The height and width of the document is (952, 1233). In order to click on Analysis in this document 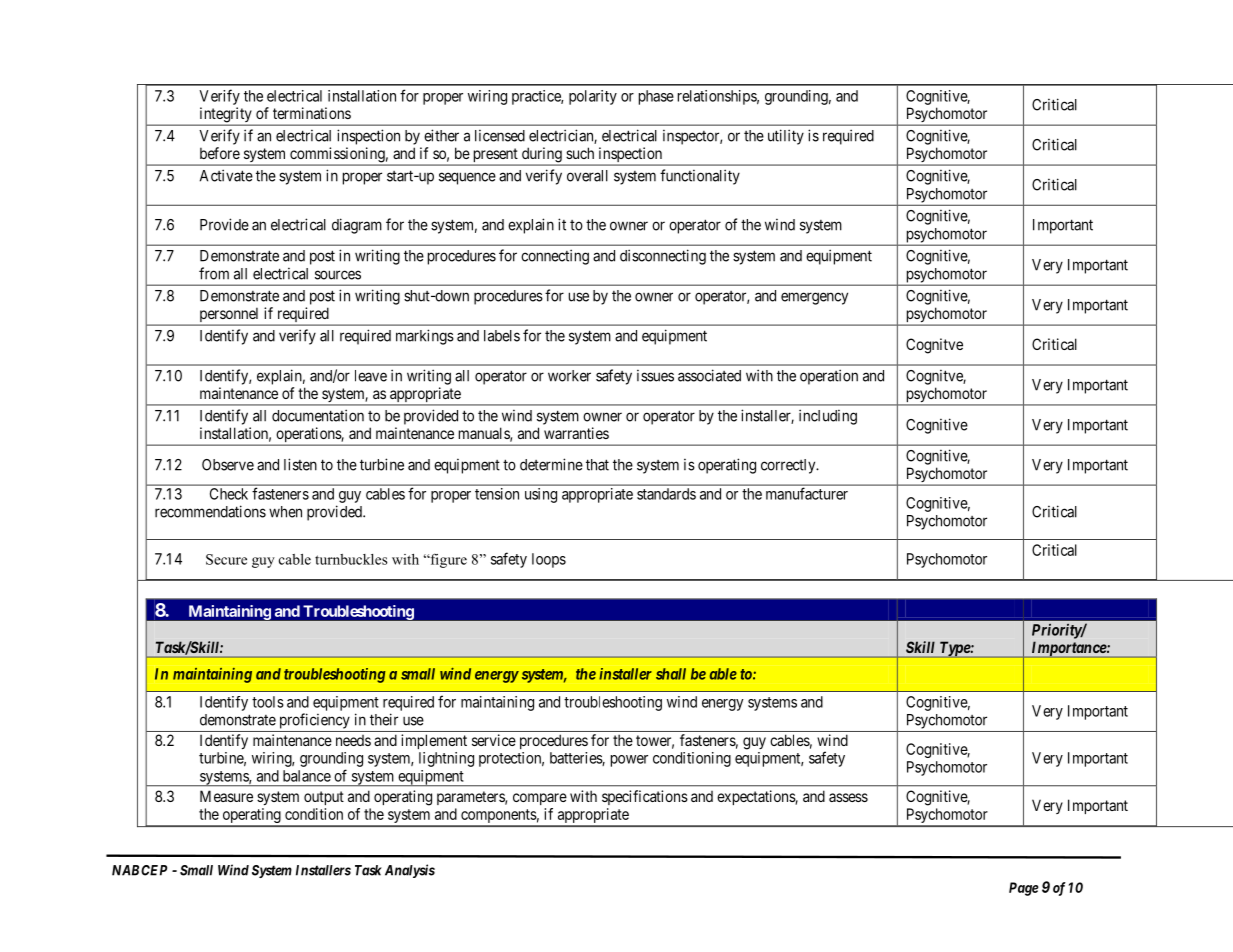, I will do `click(410, 871)`.
